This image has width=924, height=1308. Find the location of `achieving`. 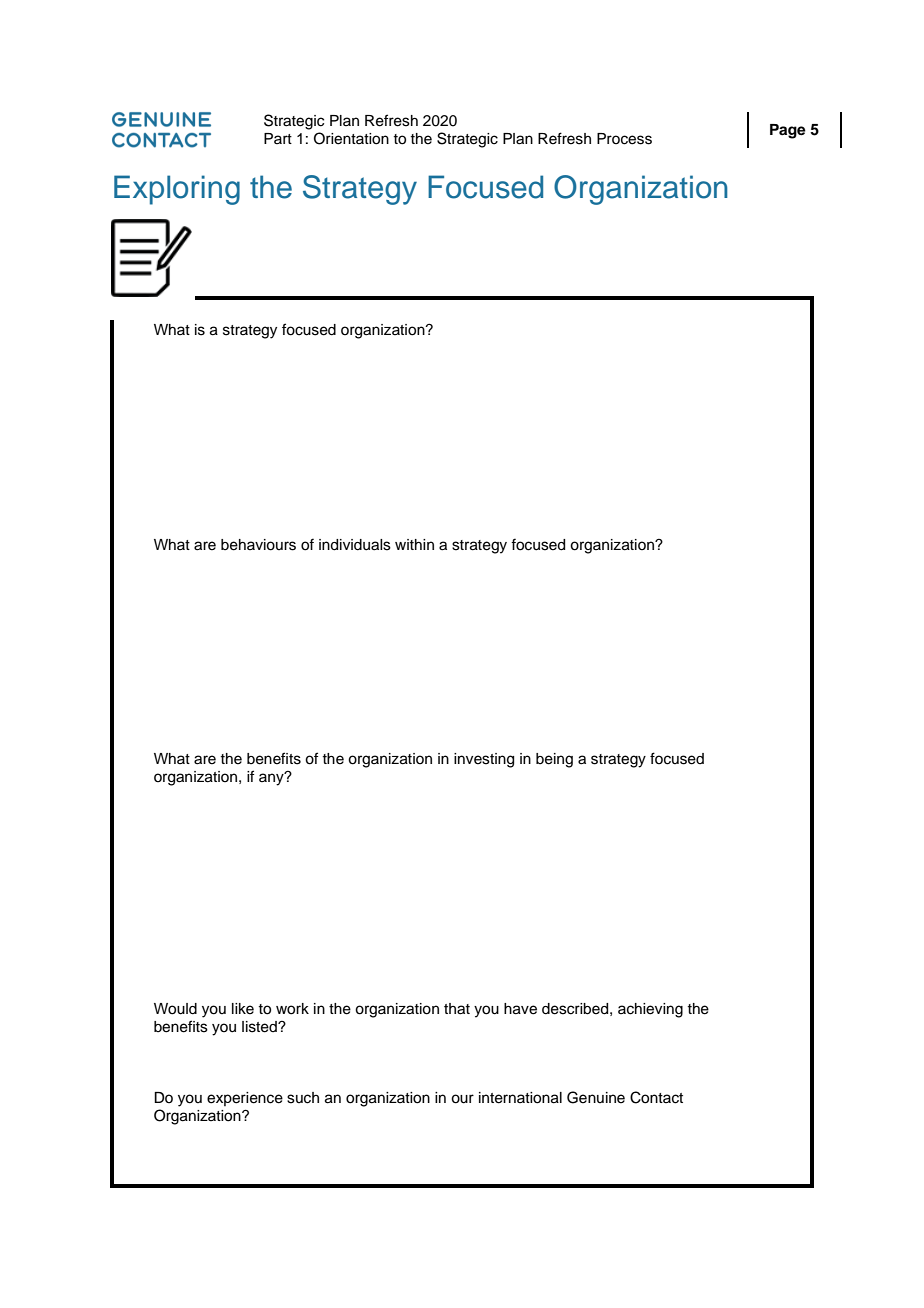

achieving is located at coordinates (650, 1010).
